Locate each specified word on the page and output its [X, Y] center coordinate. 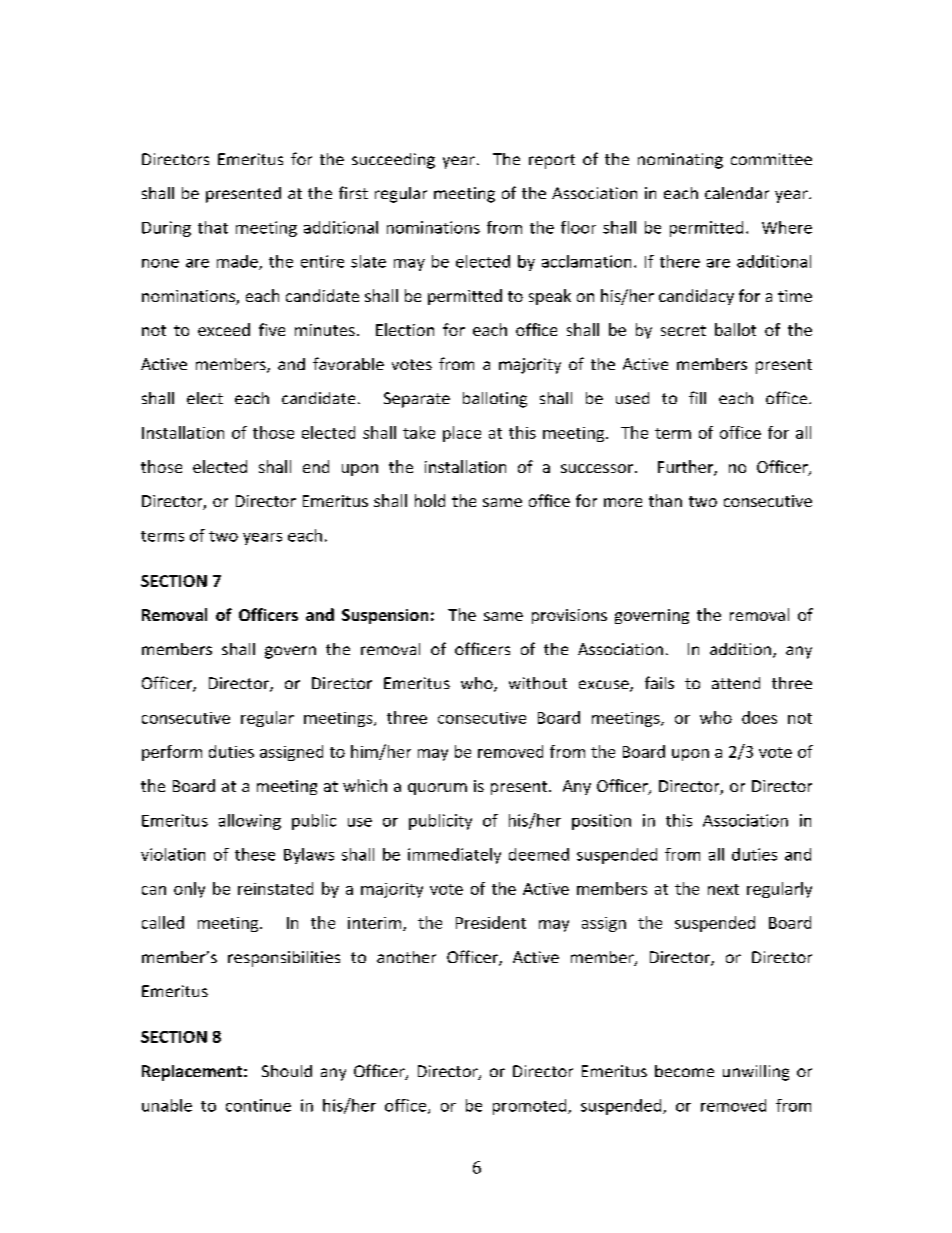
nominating [680, 161]
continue [258, 1105]
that [213, 227]
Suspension [385, 616]
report [552, 161]
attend [736, 683]
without [538, 683]
